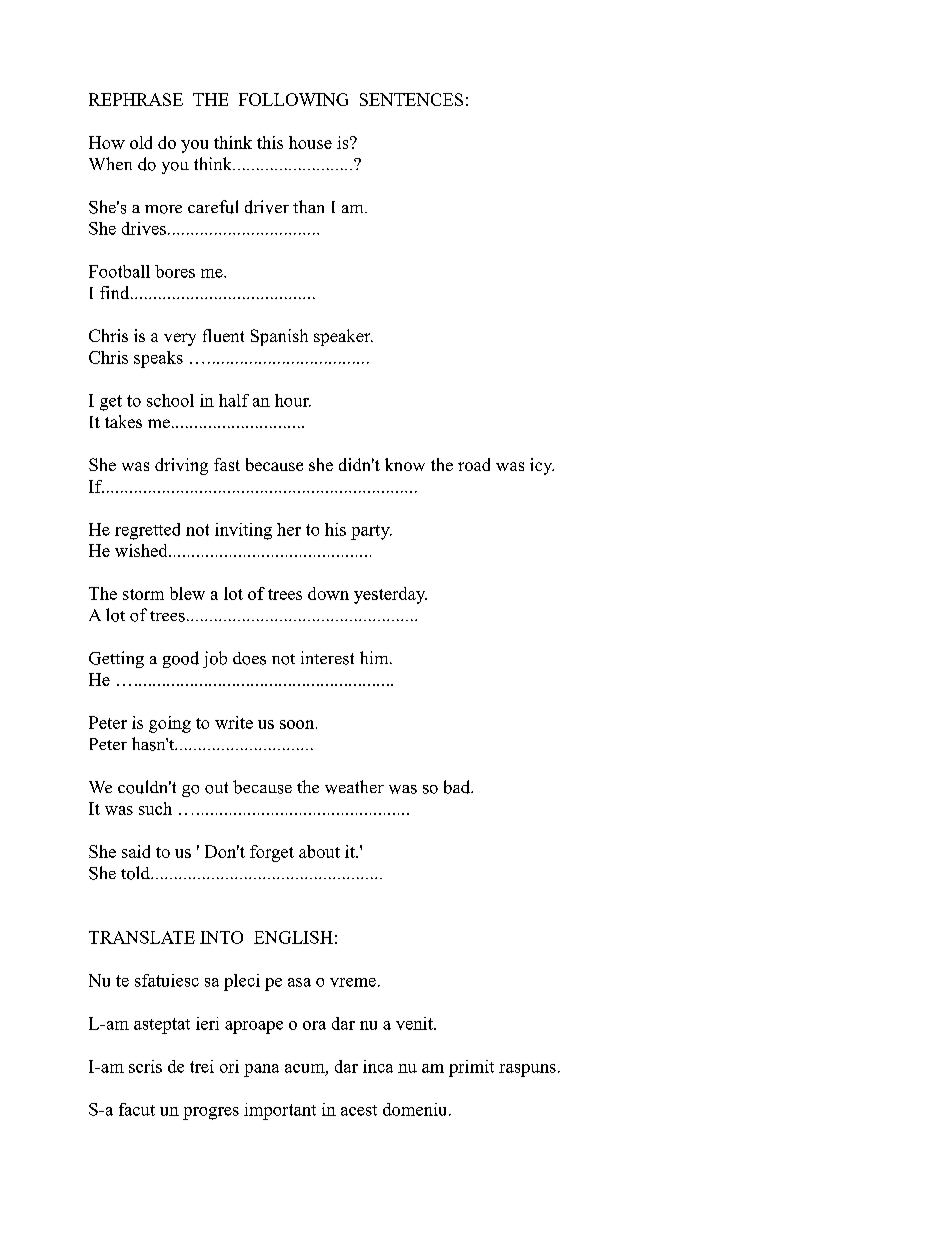 Image resolution: width=952 pixels, height=1233 pixels. I want to click on storm, so click(143, 594).
